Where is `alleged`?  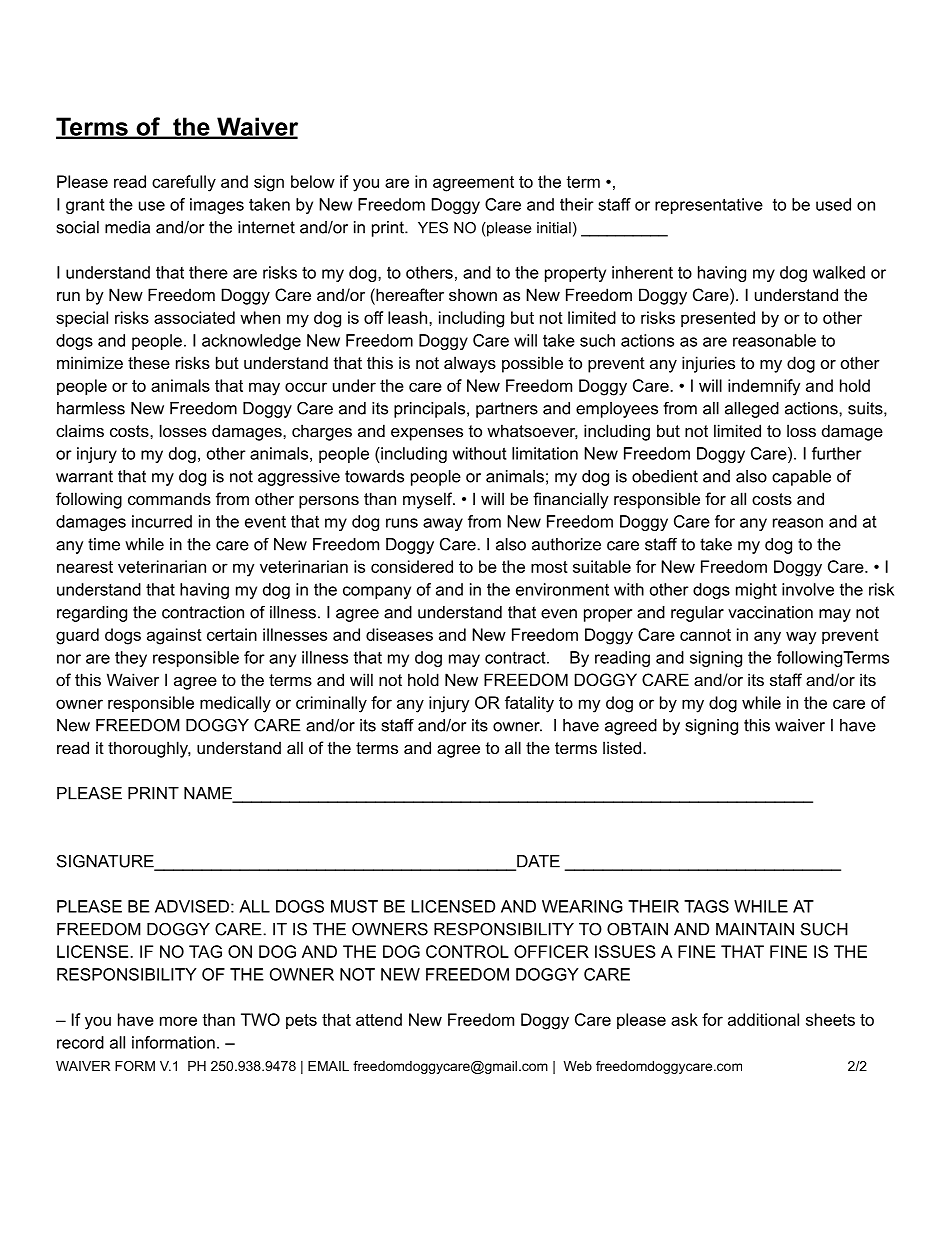 alleged is located at coordinates (752, 410).
